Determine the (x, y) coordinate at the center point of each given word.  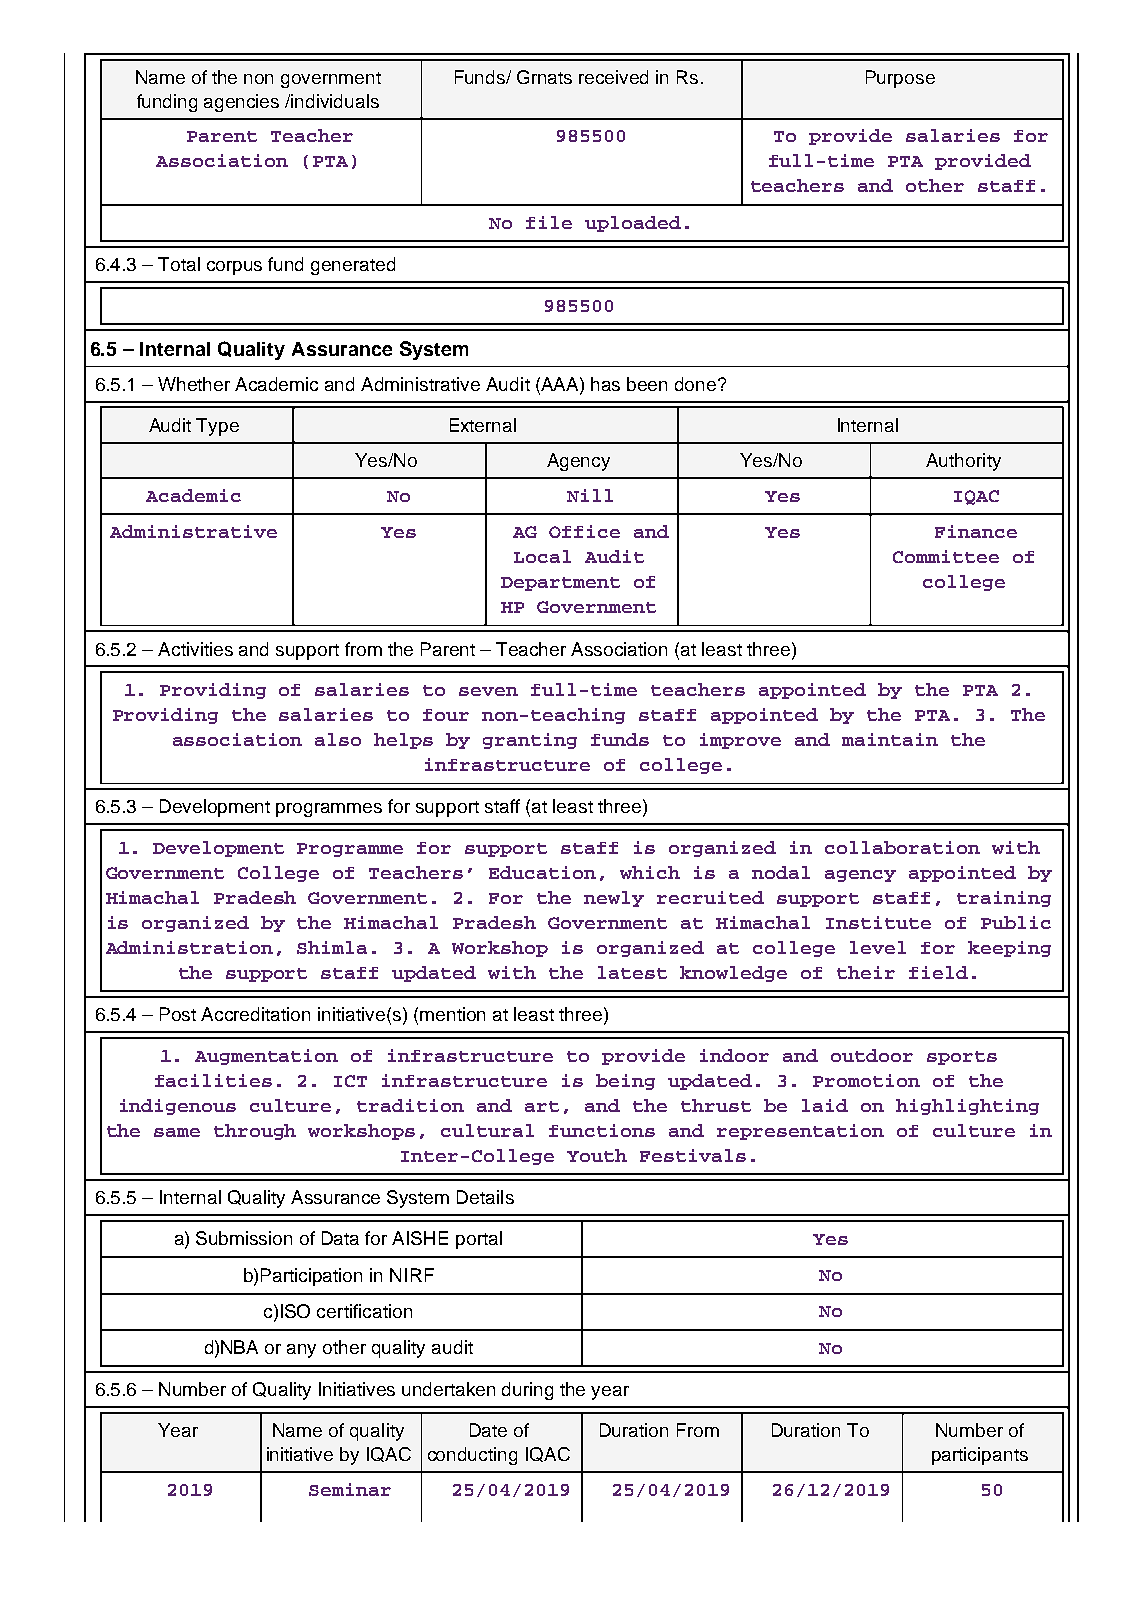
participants (980, 1456)
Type (217, 427)
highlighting (967, 1107)
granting (530, 741)
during (527, 1391)
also (338, 739)
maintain (890, 739)
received (613, 77)
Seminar (350, 1489)
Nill (590, 495)
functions (602, 1130)
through (255, 1132)
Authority (963, 462)
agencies (241, 103)
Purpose (900, 79)
